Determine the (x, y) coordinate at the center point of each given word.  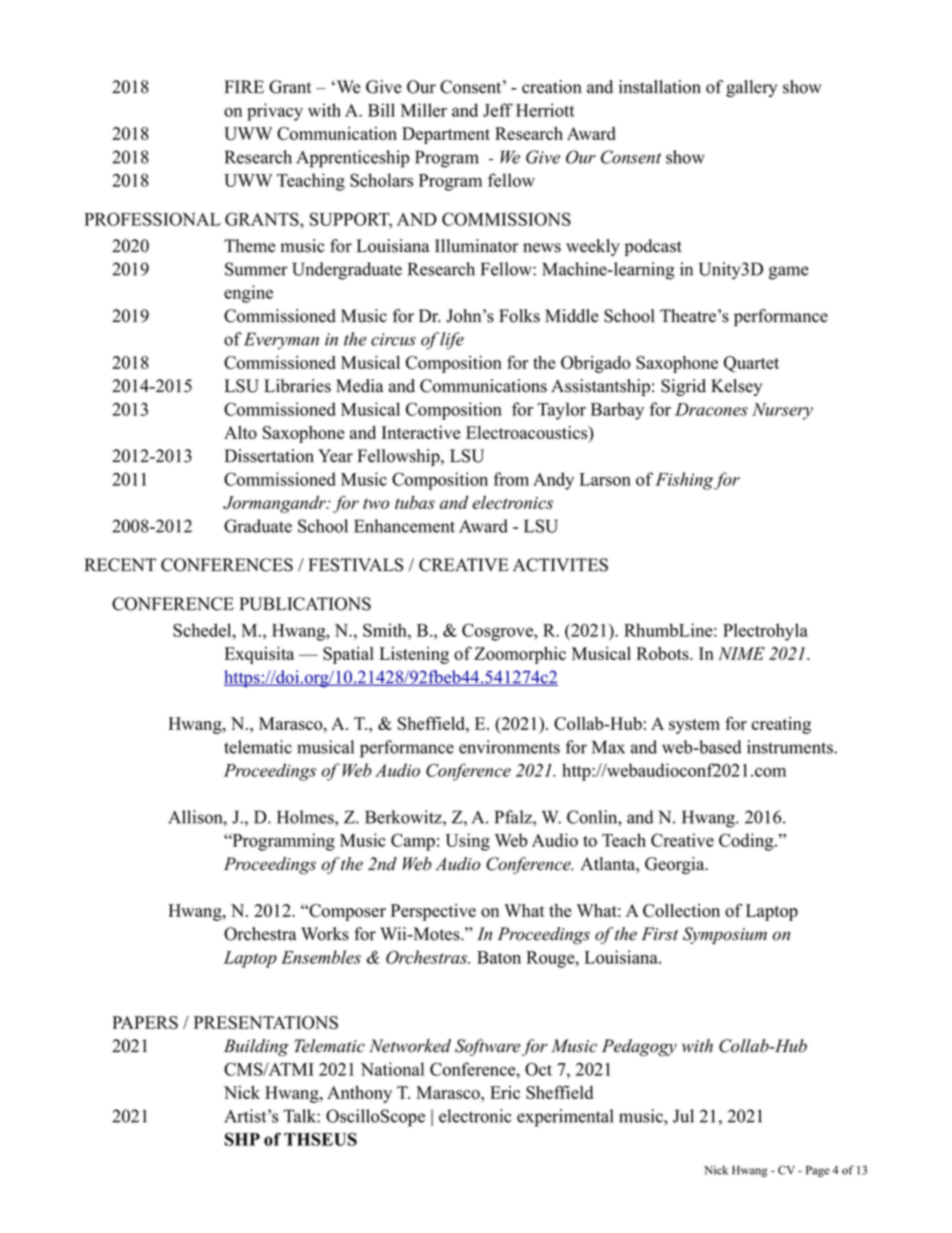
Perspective (433, 912)
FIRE (244, 86)
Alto (240, 432)
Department (446, 135)
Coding (747, 842)
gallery (751, 88)
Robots (663, 653)
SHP (242, 1139)
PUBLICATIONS (305, 604)
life (452, 341)
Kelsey (736, 387)
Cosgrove (498, 632)
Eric (505, 1092)
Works (325, 934)
